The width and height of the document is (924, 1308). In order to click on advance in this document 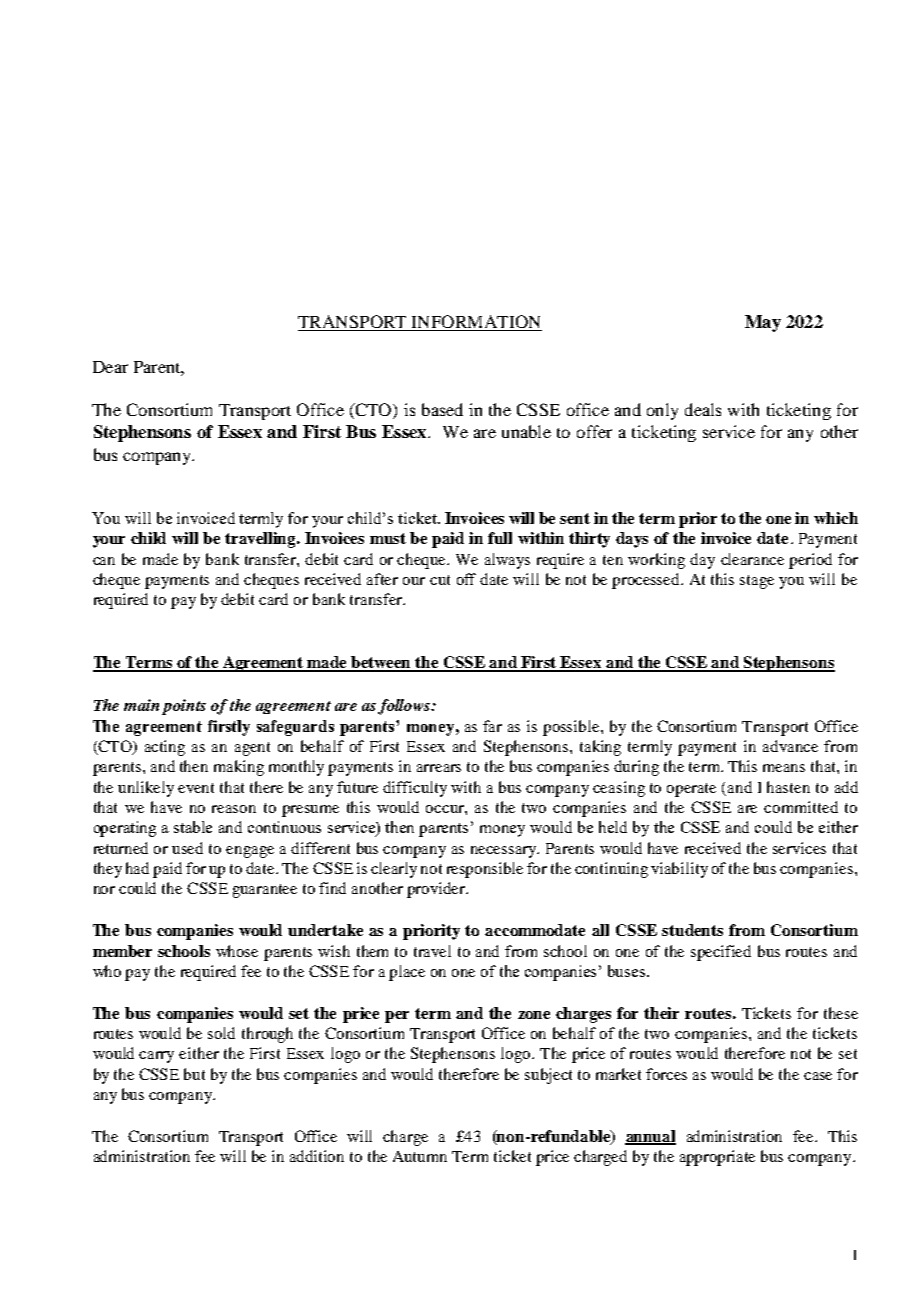, I will do `click(790, 746)`.
